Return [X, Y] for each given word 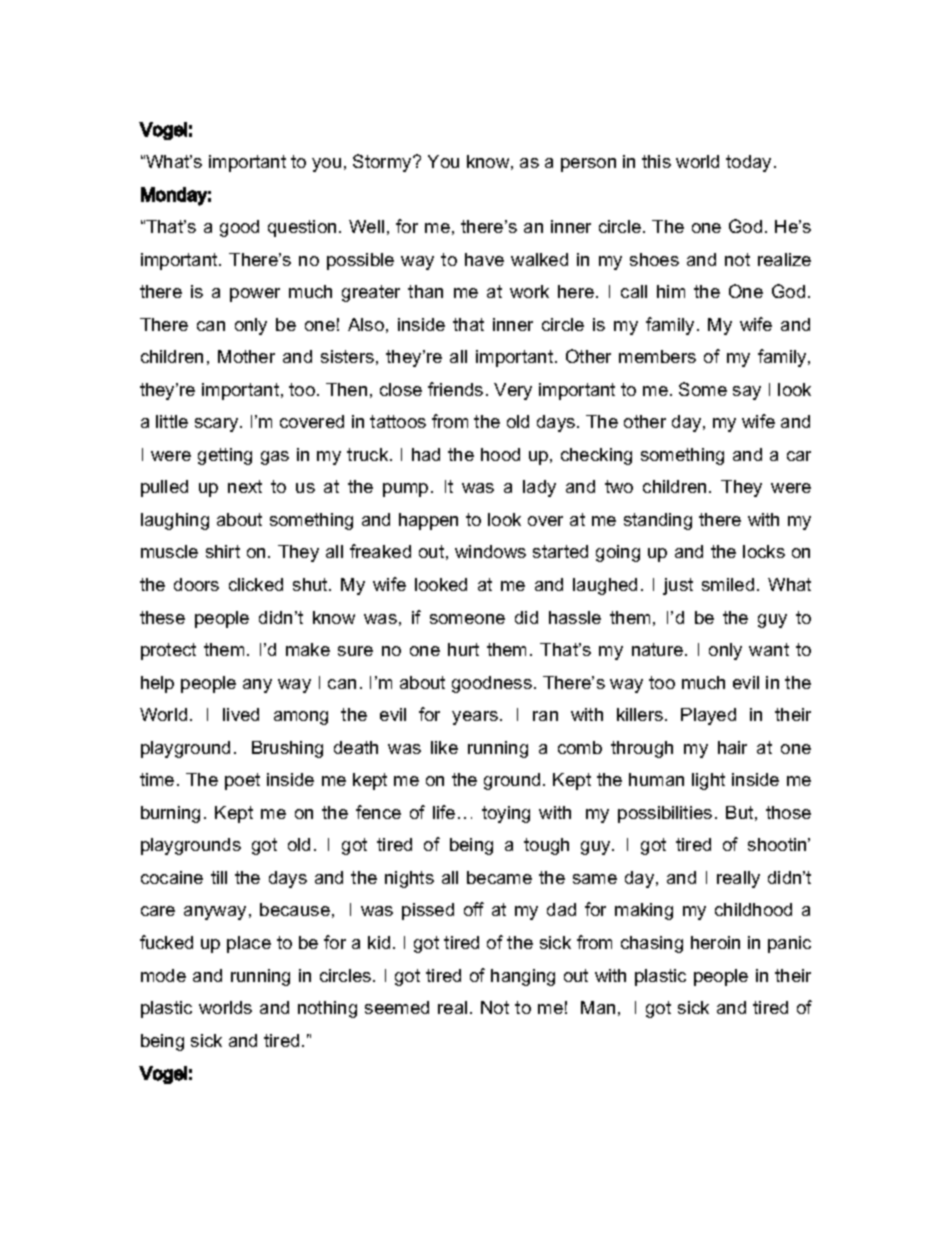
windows [490, 551]
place [249, 944]
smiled [728, 584]
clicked [256, 584]
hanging [523, 977]
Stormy [383, 163]
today [748, 163]
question [302, 228]
